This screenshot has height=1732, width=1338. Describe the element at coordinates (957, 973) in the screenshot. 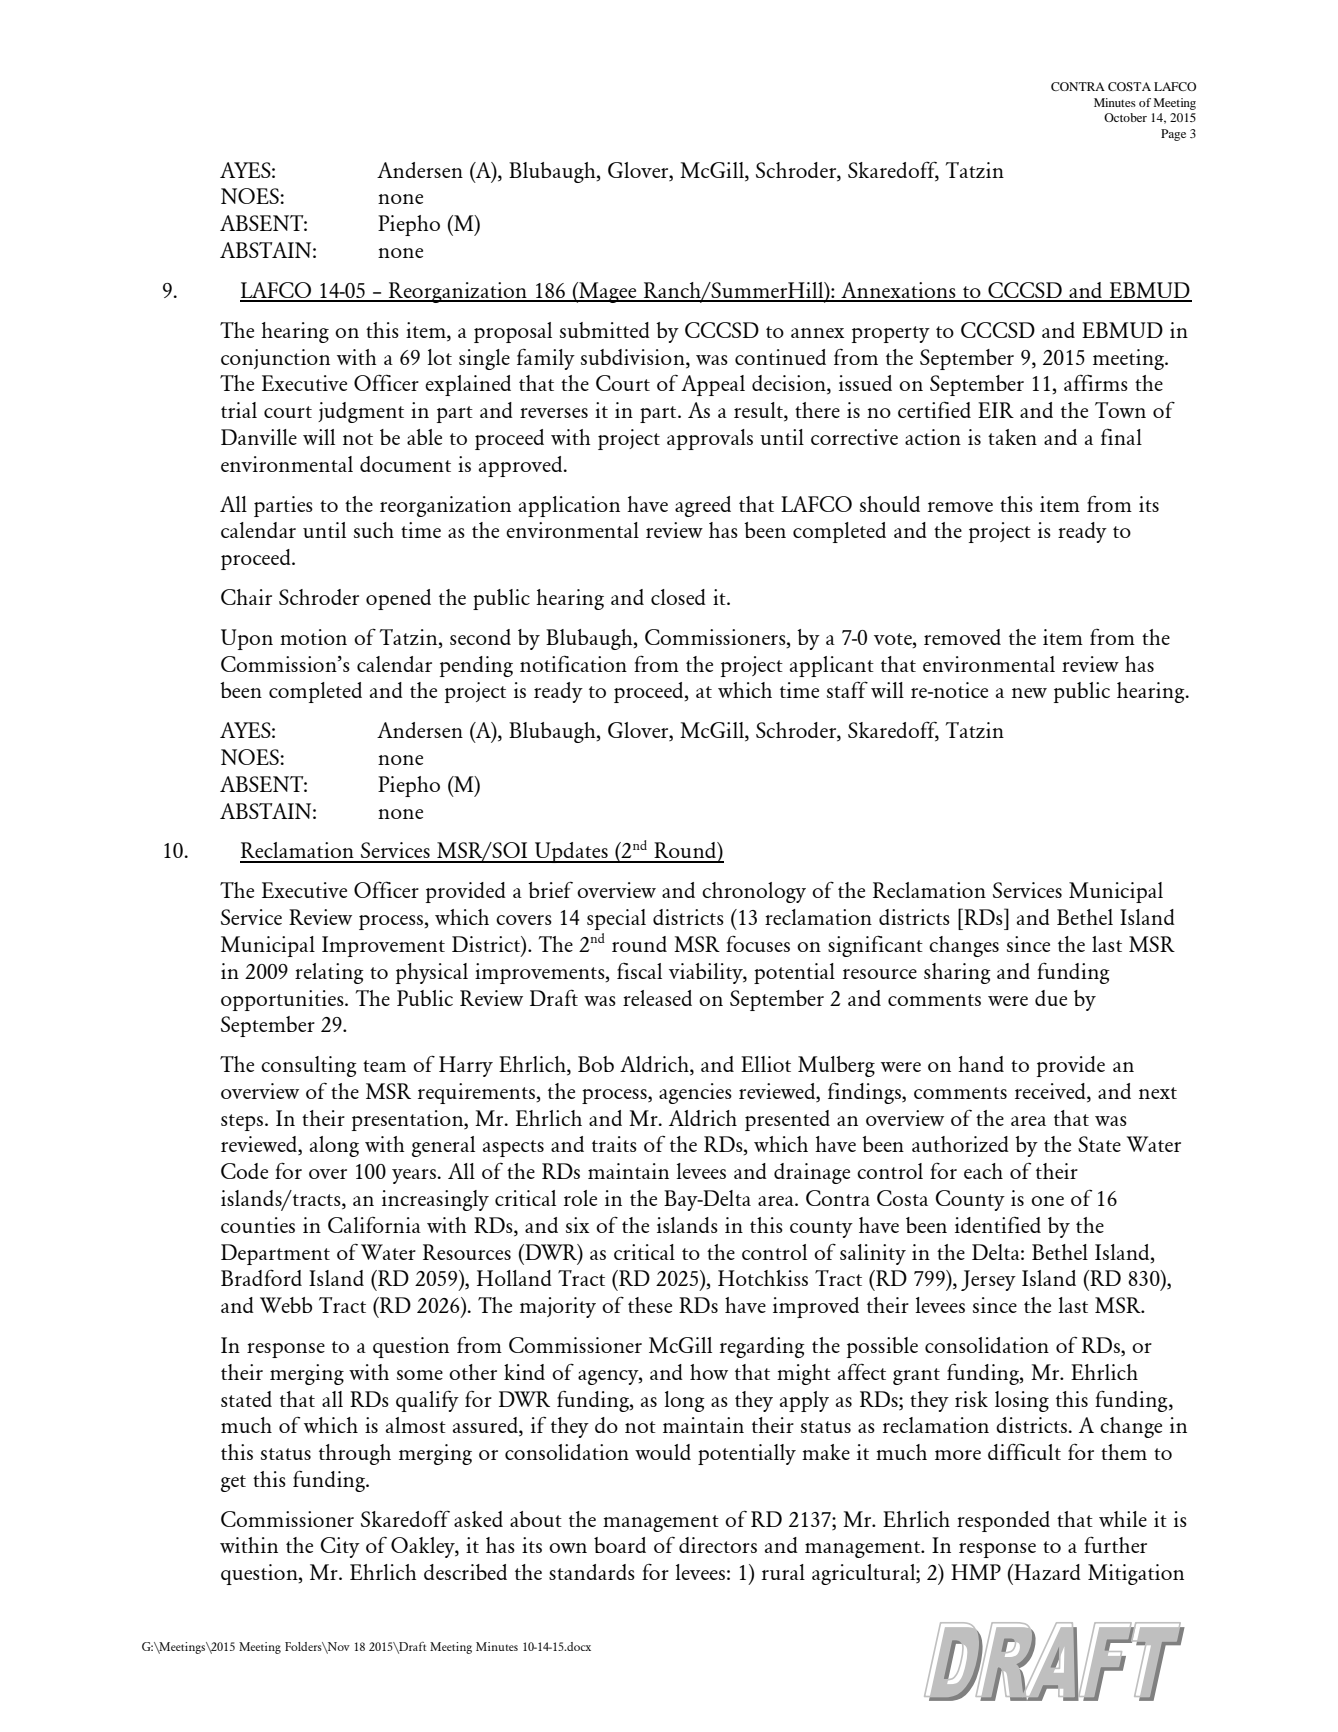

I see `sharing` at that location.
